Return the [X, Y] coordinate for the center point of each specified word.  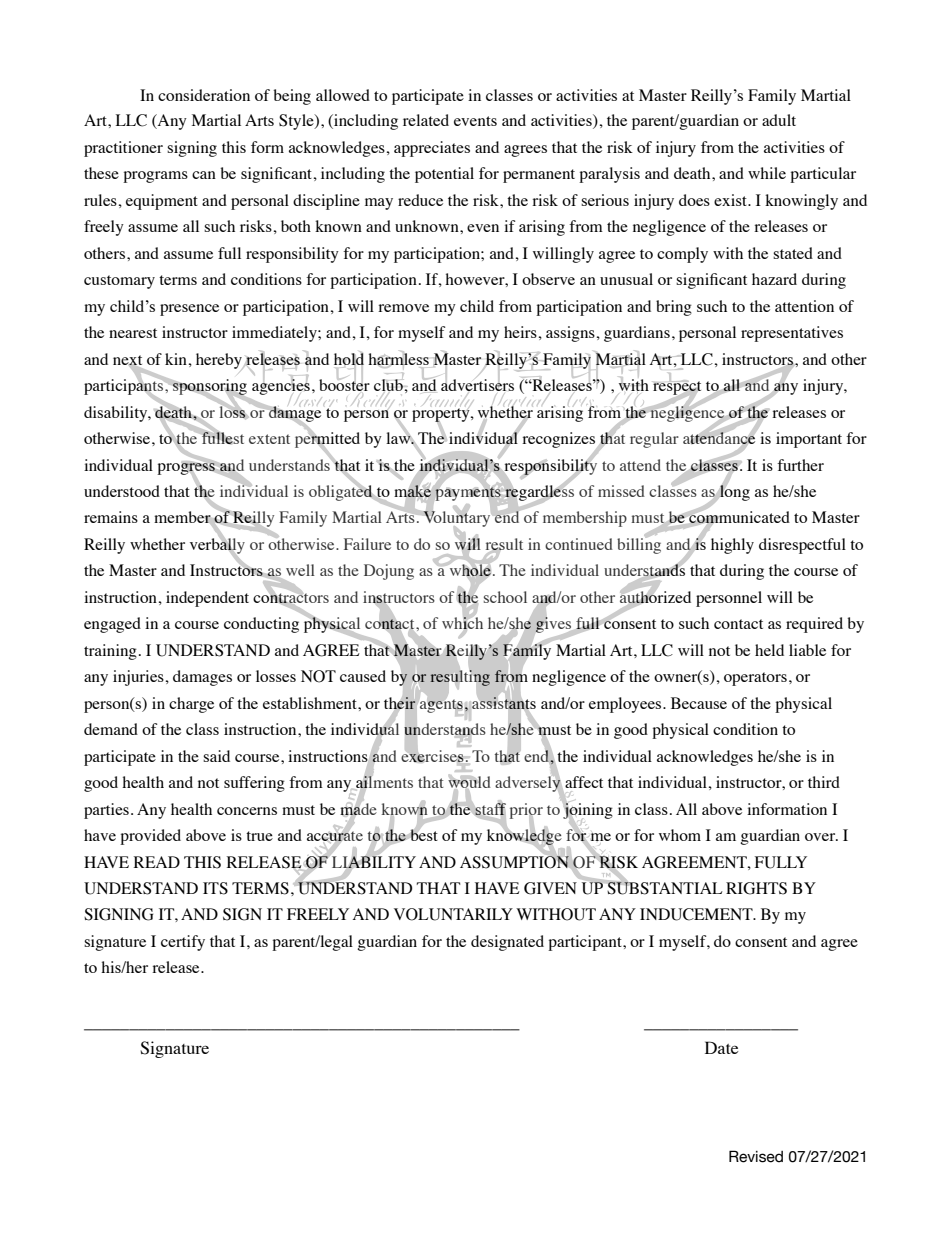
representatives [792, 334]
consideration [204, 95]
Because [699, 703]
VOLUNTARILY [453, 914]
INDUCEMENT [697, 914]
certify [183, 943]
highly [732, 546]
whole [470, 570]
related [426, 120]
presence [189, 310]
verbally [217, 546]
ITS [215, 888]
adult [779, 120]
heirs [521, 332]
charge [191, 705]
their [400, 703]
